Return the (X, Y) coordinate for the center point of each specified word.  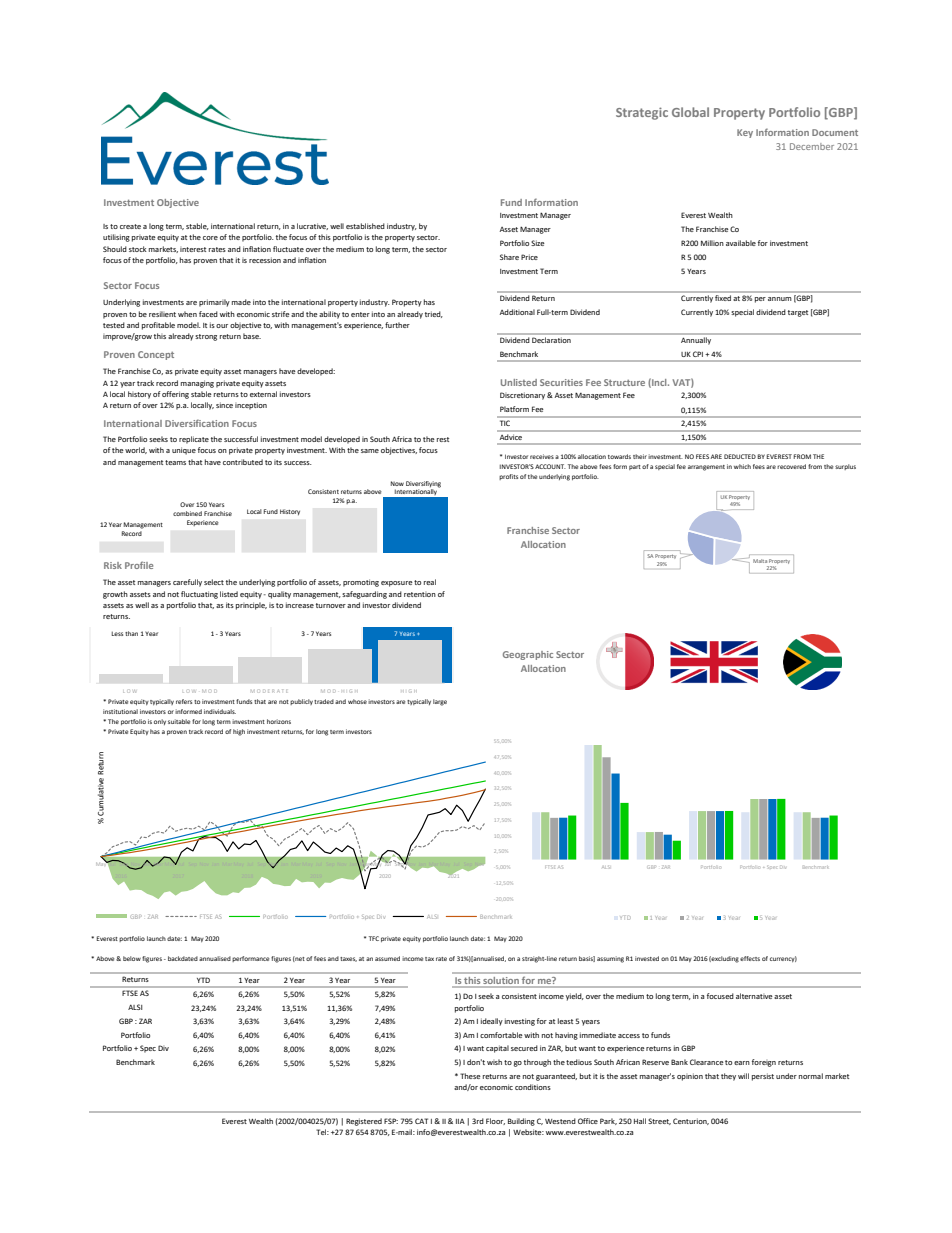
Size (538, 243)
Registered (364, 1122)
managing (197, 384)
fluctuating (199, 595)
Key (745, 133)
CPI (698, 354)
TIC (505, 423)
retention (420, 594)
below (132, 958)
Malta (760, 561)
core (210, 238)
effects (750, 958)
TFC (374, 938)
